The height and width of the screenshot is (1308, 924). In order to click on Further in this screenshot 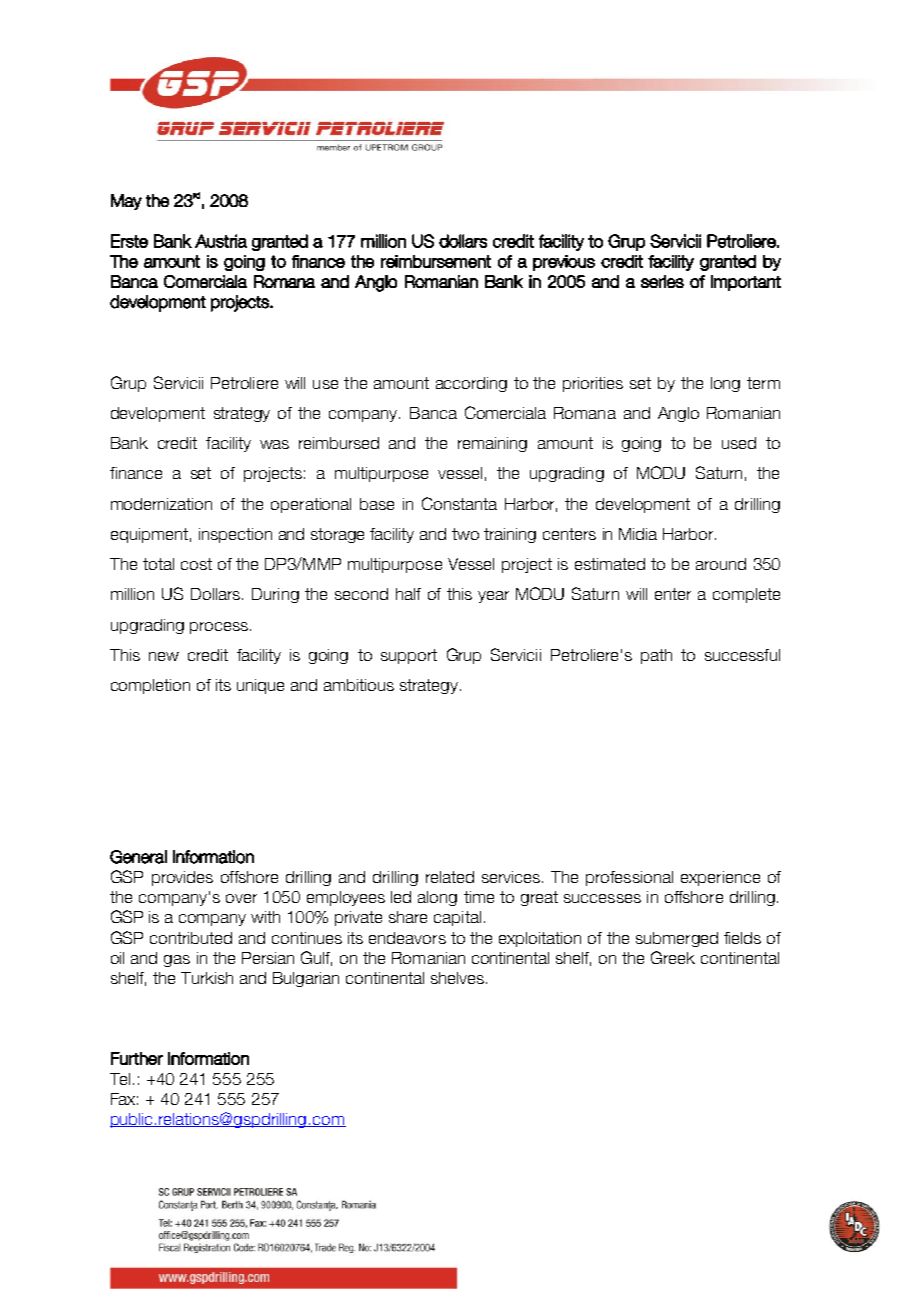, I will do `click(137, 1058)`.
